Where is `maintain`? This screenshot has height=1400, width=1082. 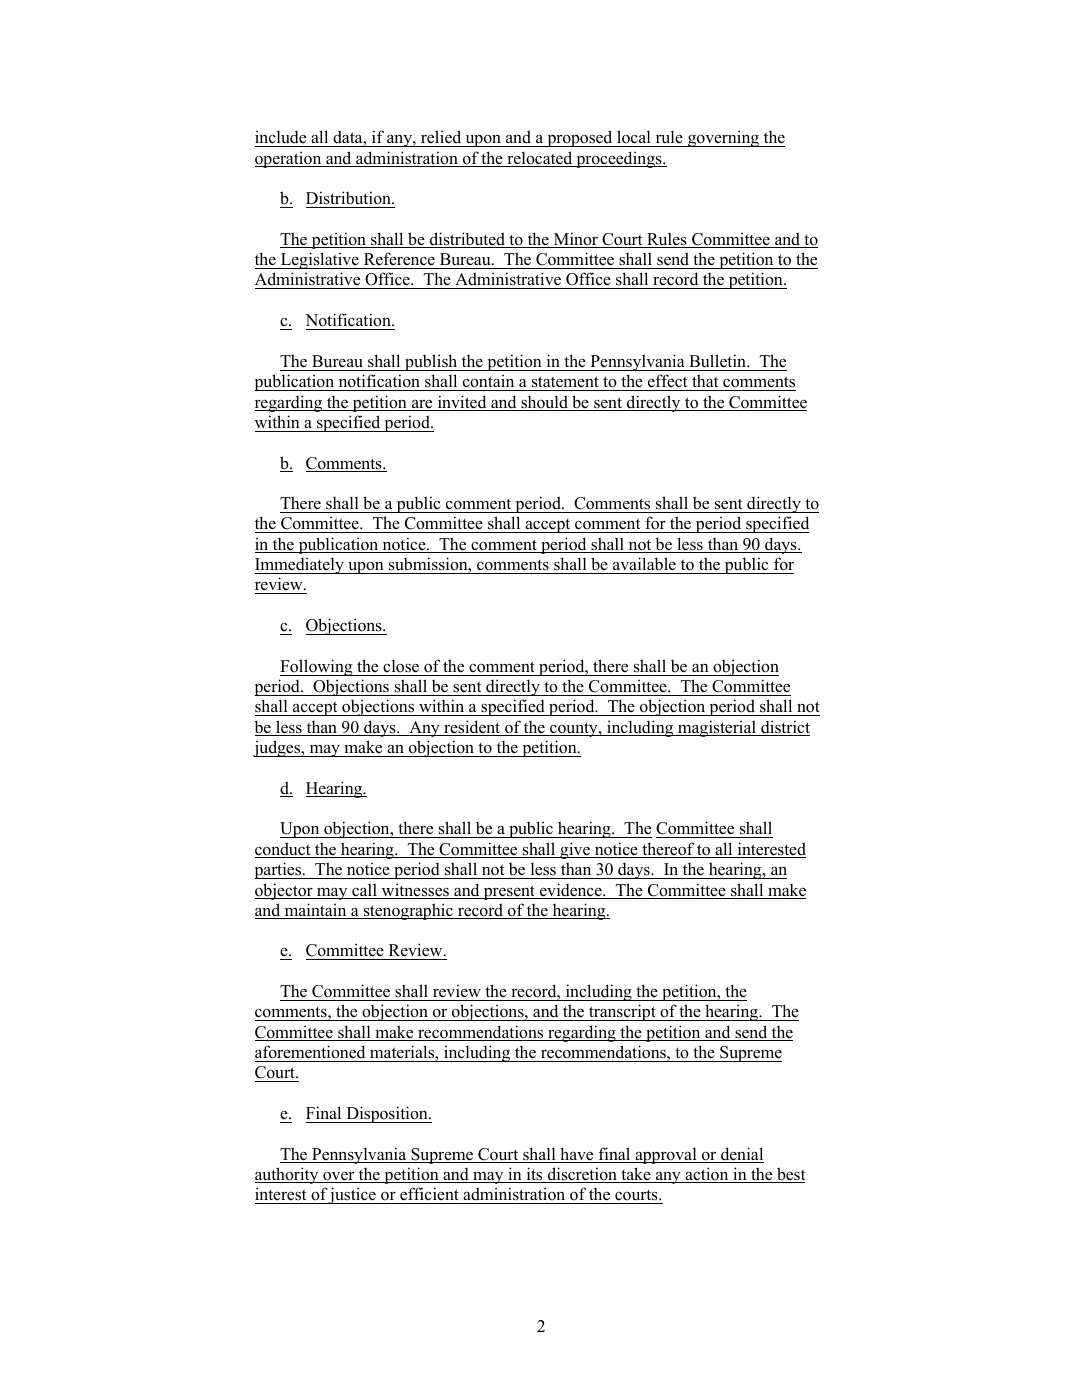 maintain is located at coordinates (315, 911).
